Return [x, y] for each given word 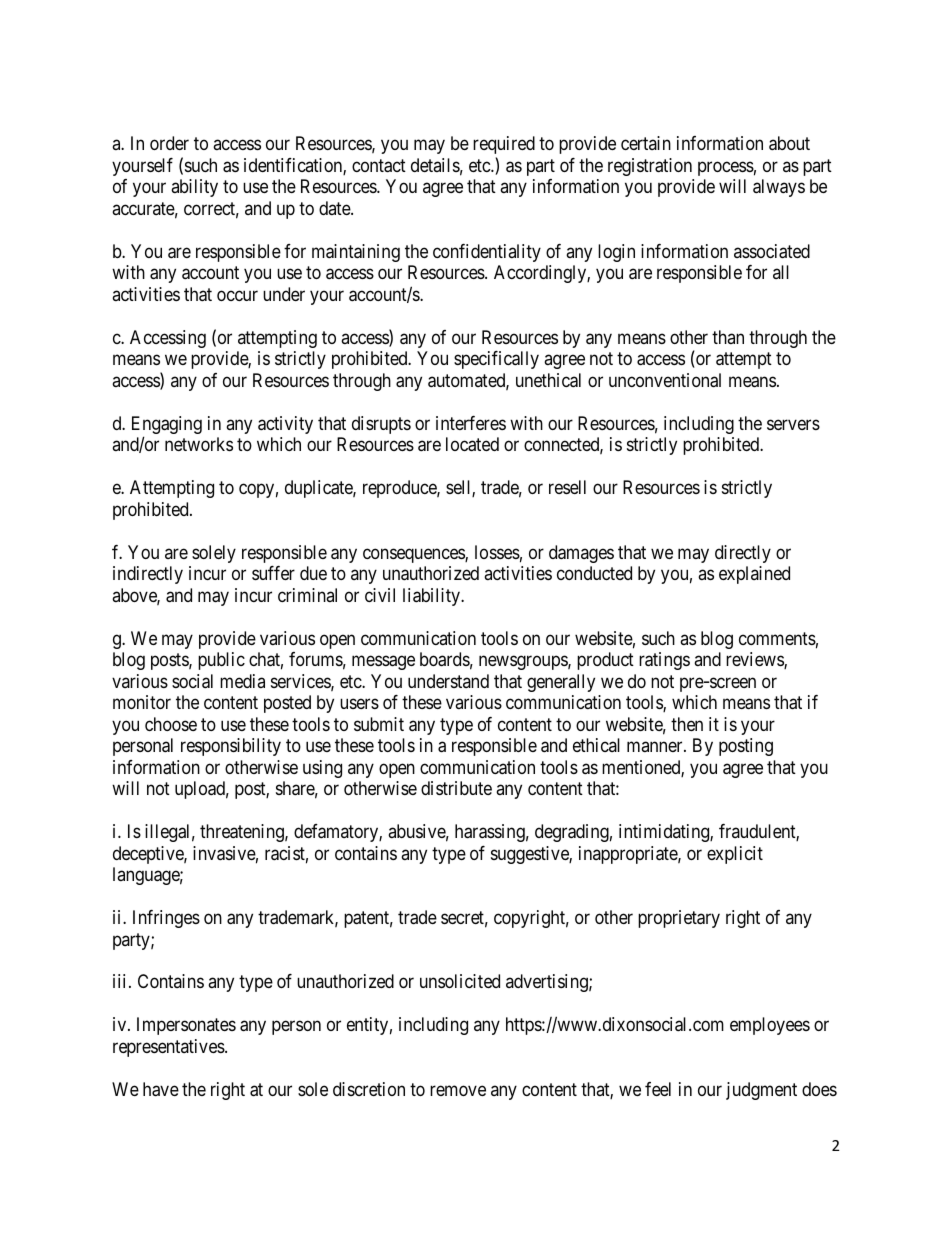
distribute [456, 788]
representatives [169, 1048]
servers [793, 424]
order [169, 143]
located [472, 444]
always [779, 188]
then [687, 724]
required [504, 145]
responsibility [231, 747]
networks [199, 444]
